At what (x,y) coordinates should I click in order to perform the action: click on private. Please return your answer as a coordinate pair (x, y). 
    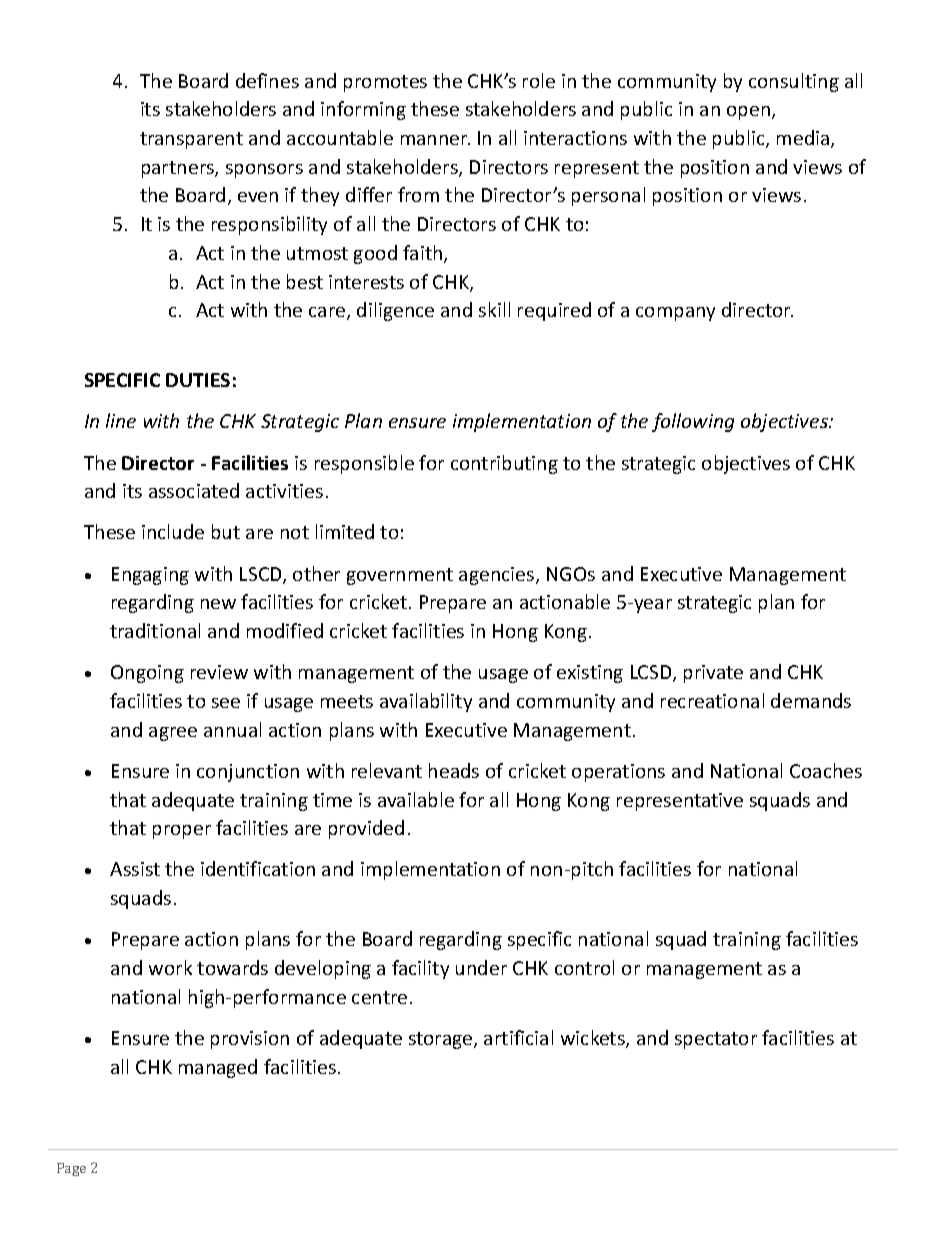
    Looking at the image, I should click on (713, 674).
